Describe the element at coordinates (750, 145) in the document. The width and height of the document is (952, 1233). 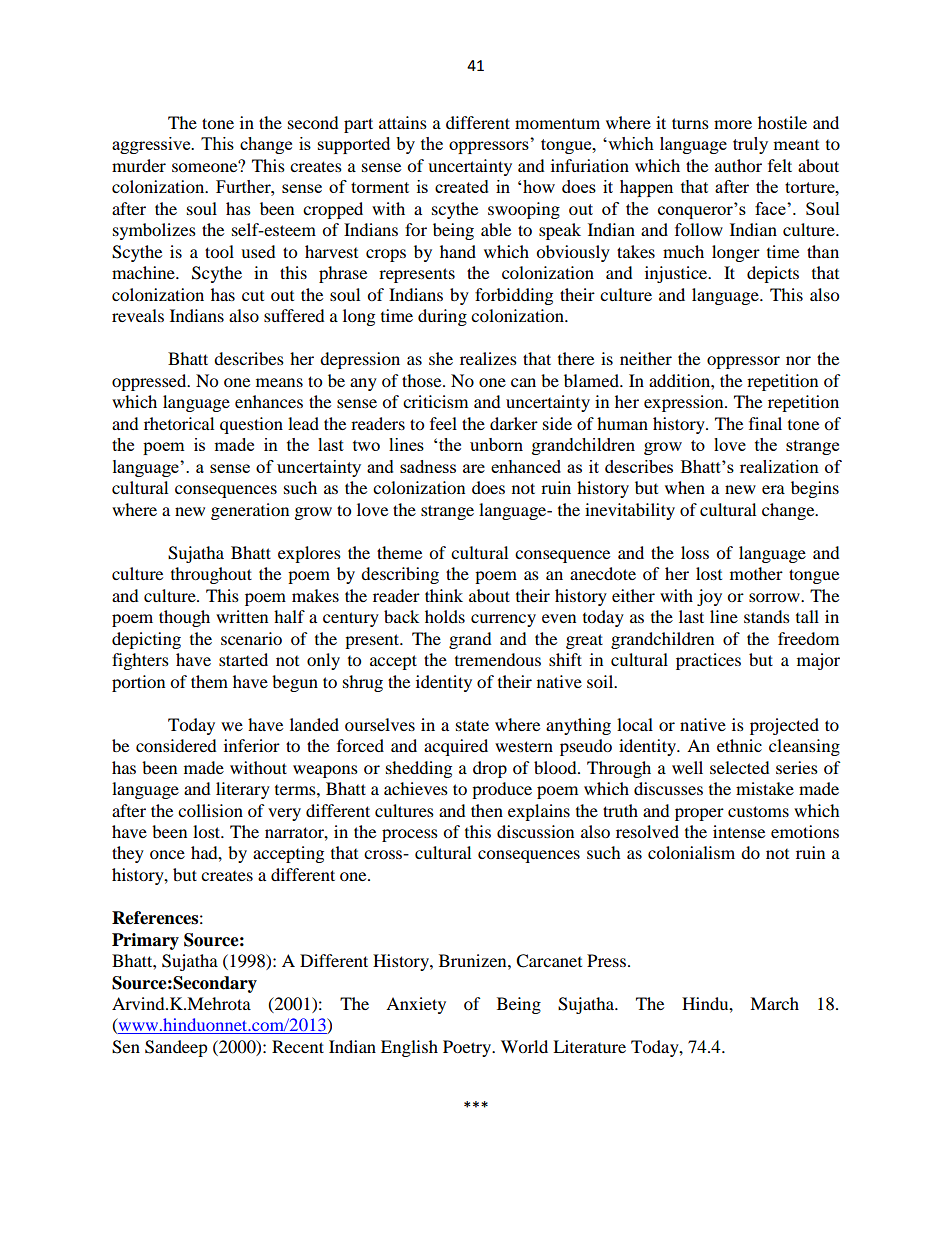
I see `truly` at that location.
